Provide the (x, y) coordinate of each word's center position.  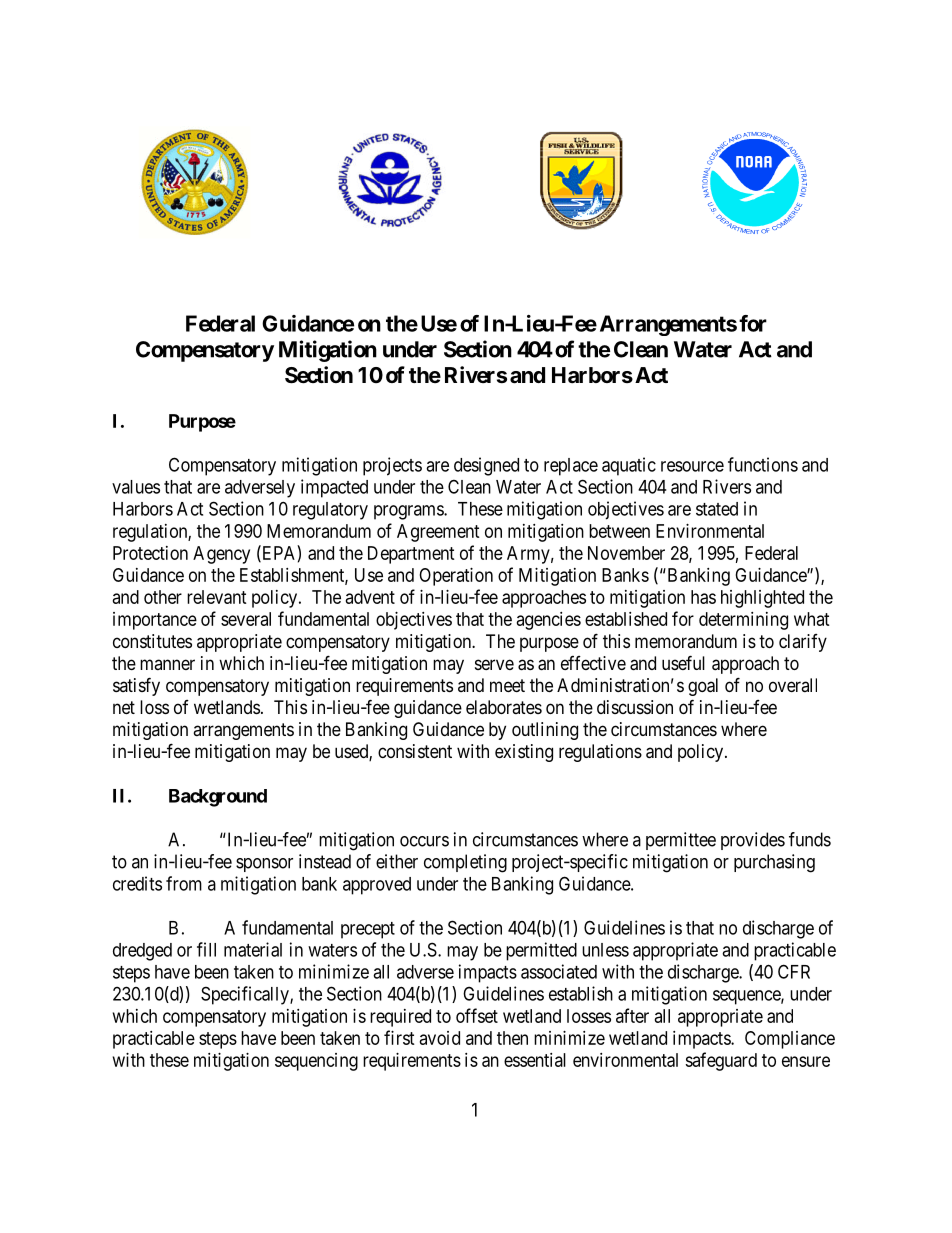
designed (486, 466)
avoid (440, 1038)
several (246, 619)
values (136, 487)
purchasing (774, 863)
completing (465, 863)
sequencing (316, 1062)
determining (743, 621)
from (184, 883)
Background (218, 798)
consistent (415, 751)
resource (692, 466)
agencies (549, 621)
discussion (635, 707)
